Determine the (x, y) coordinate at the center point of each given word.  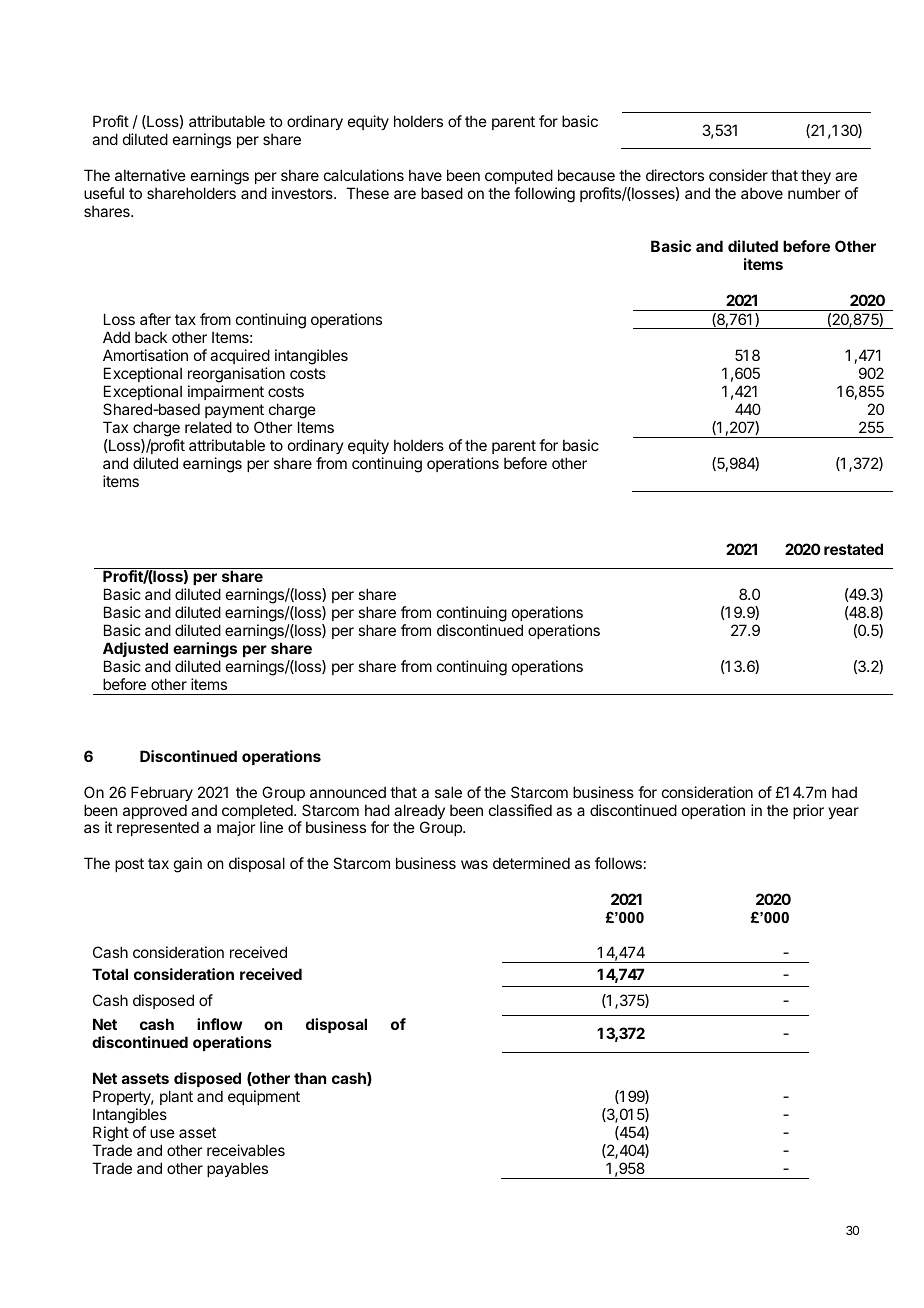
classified (520, 810)
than (310, 1078)
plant (176, 1097)
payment (234, 411)
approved (155, 811)
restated (853, 549)
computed (519, 176)
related (208, 427)
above (762, 193)
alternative (150, 175)
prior (808, 811)
